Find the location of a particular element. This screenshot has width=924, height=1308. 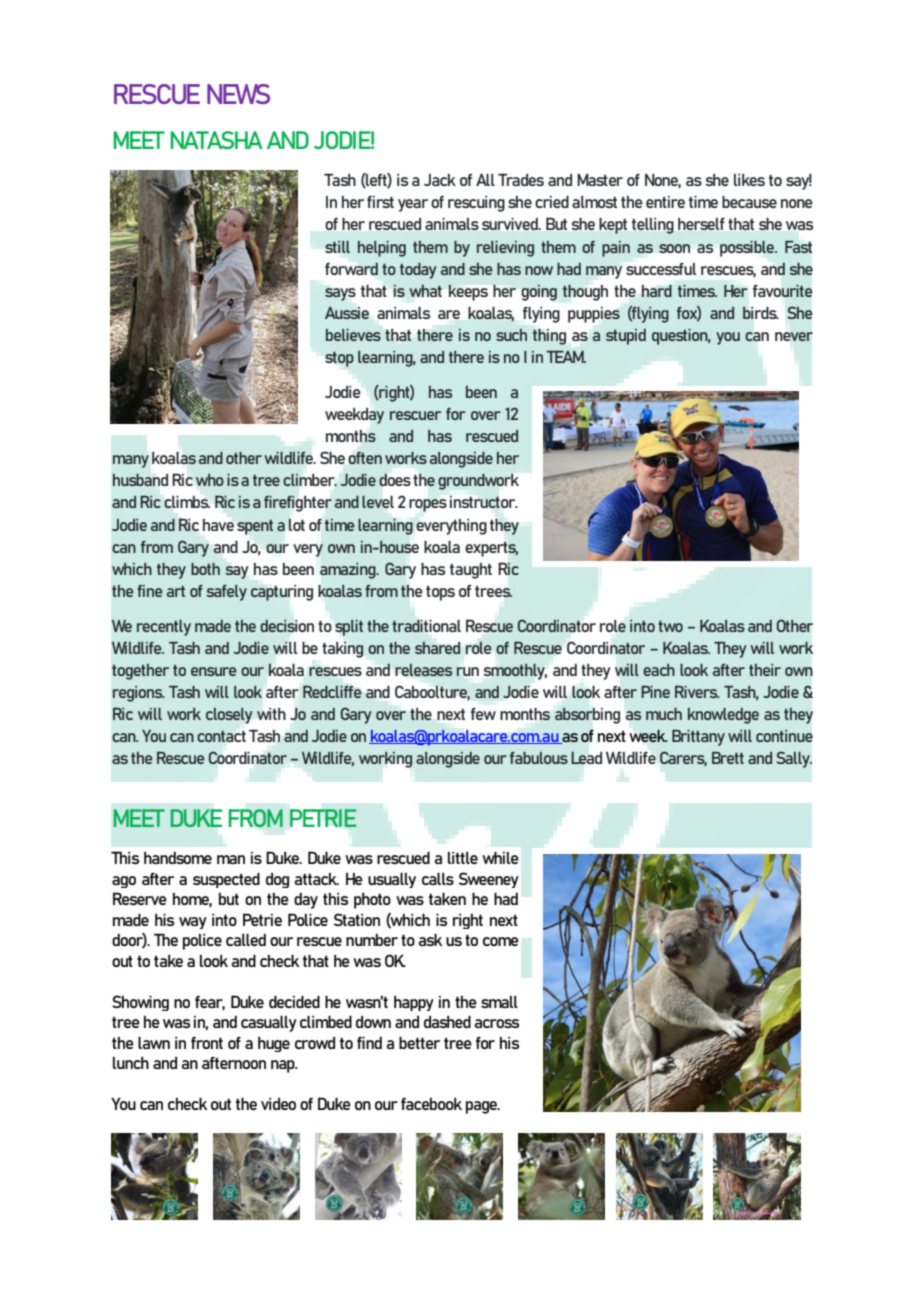

contact is located at coordinates (221, 736).
